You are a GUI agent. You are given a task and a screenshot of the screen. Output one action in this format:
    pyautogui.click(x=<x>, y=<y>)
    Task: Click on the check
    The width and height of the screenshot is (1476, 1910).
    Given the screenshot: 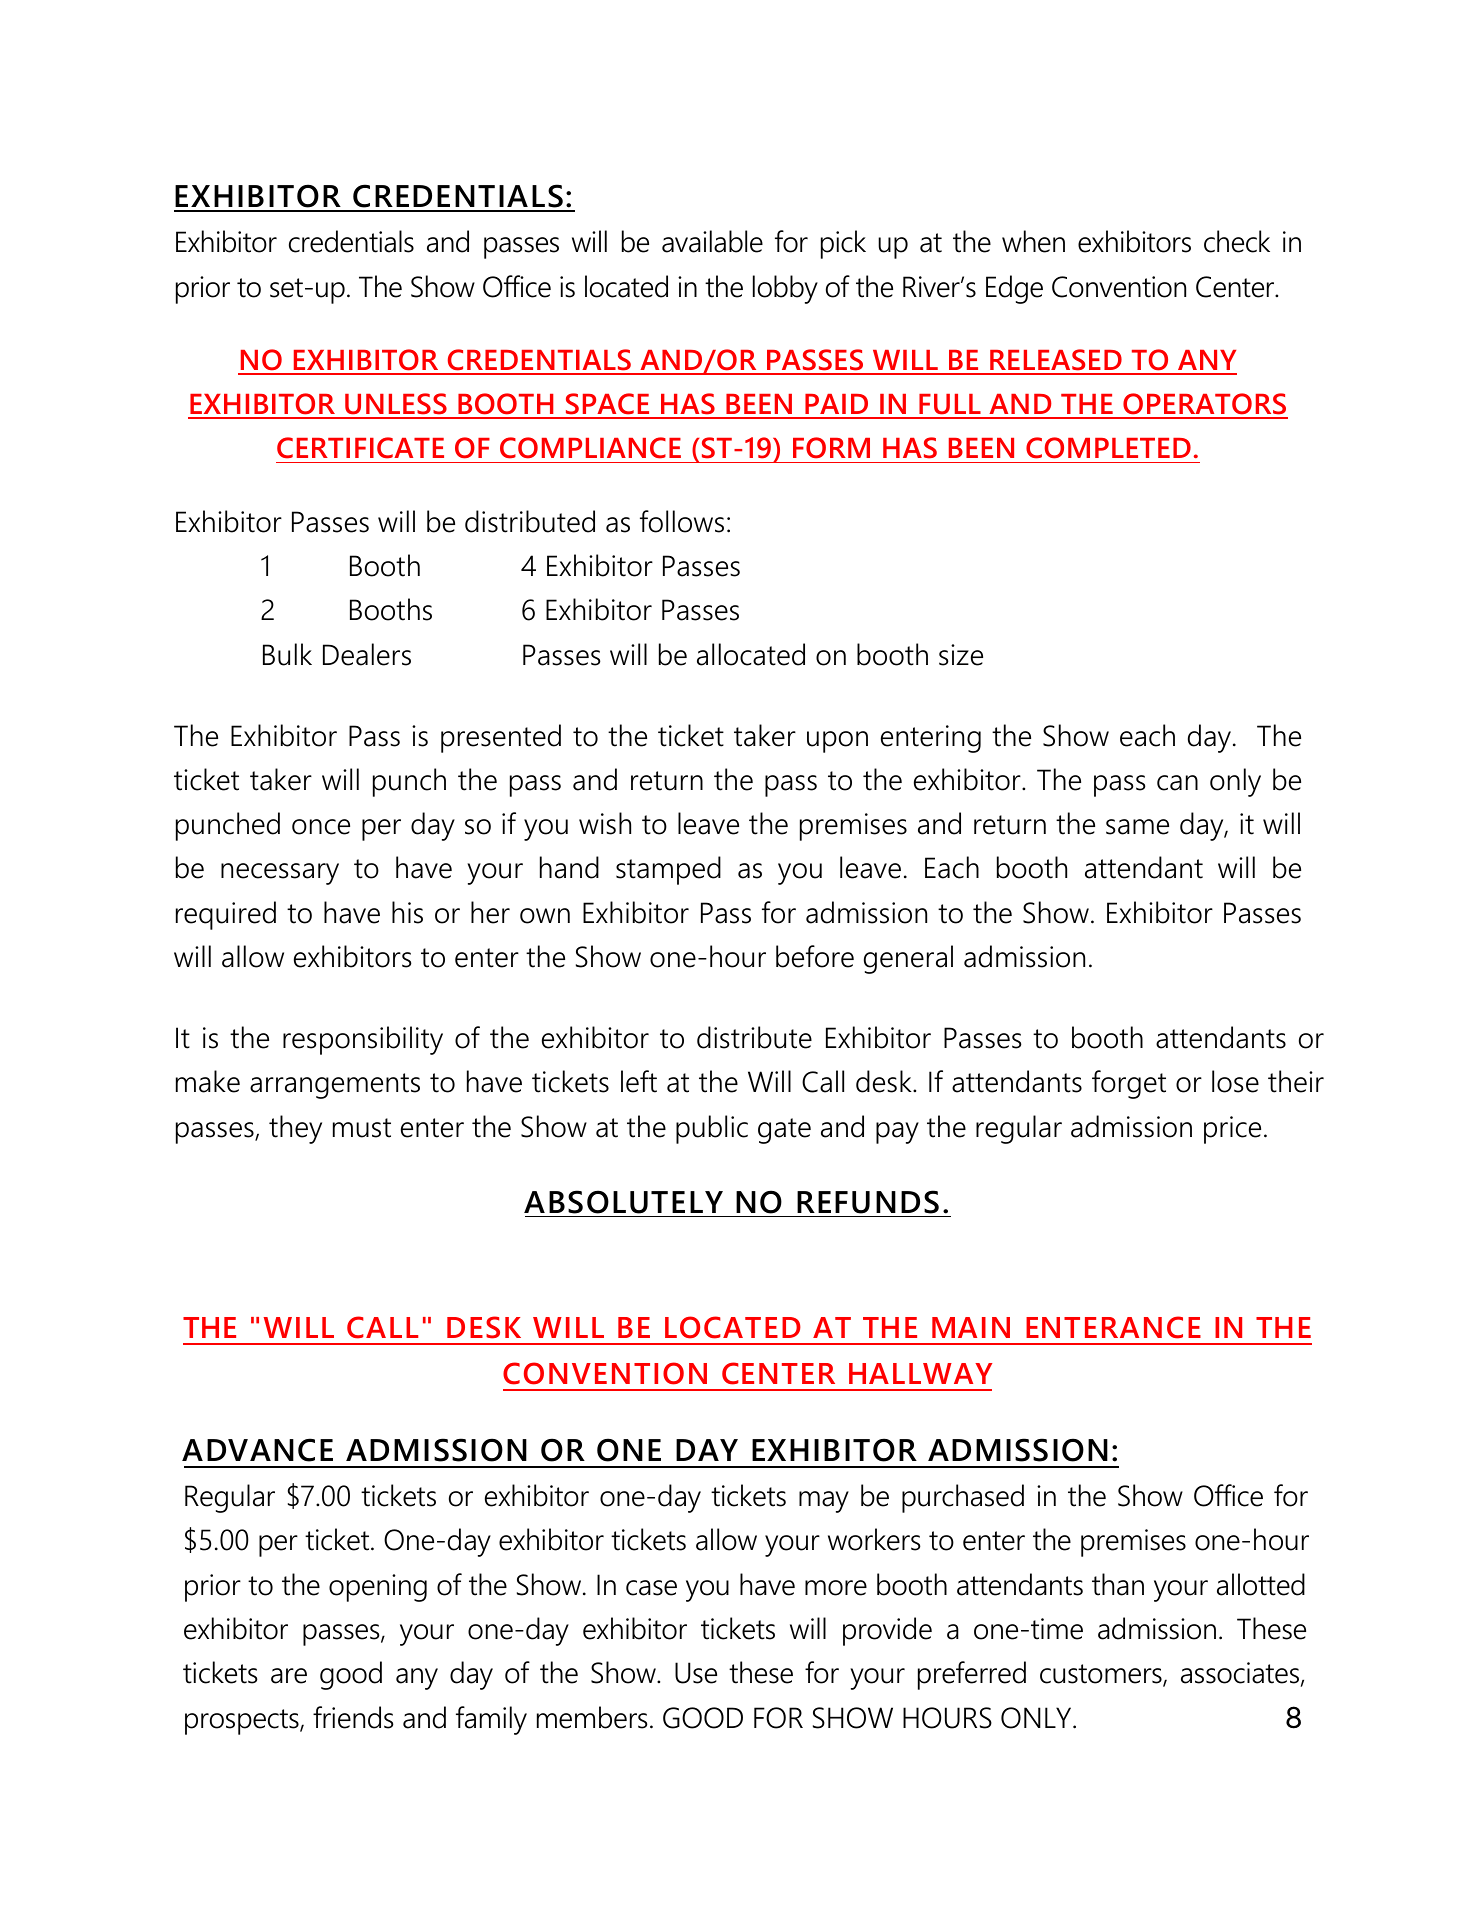 What is the action you would take?
    pyautogui.click(x=1237, y=241)
